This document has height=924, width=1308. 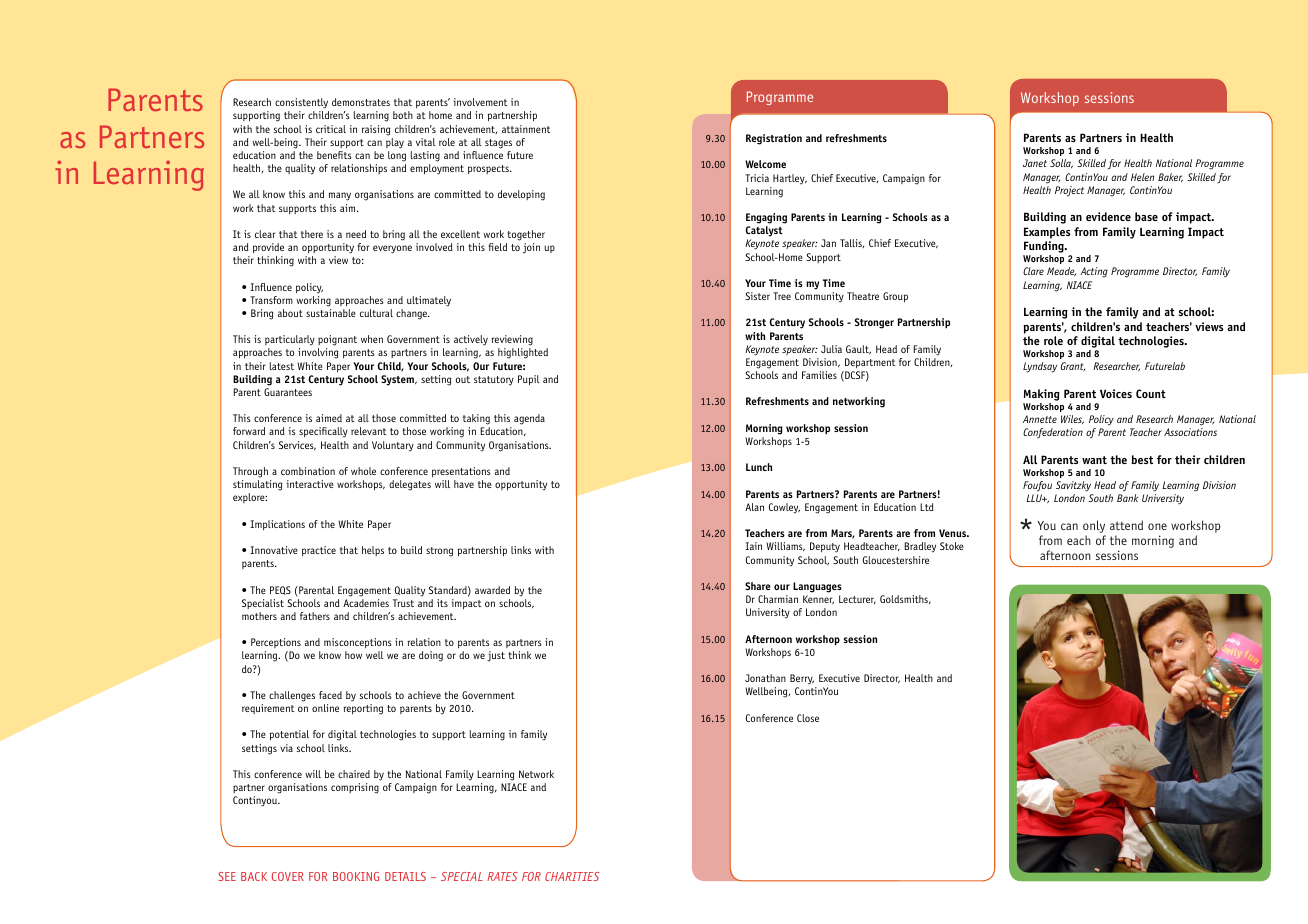 What do you see at coordinates (331, 313) in the document?
I see `sustainable` at bounding box center [331, 313].
